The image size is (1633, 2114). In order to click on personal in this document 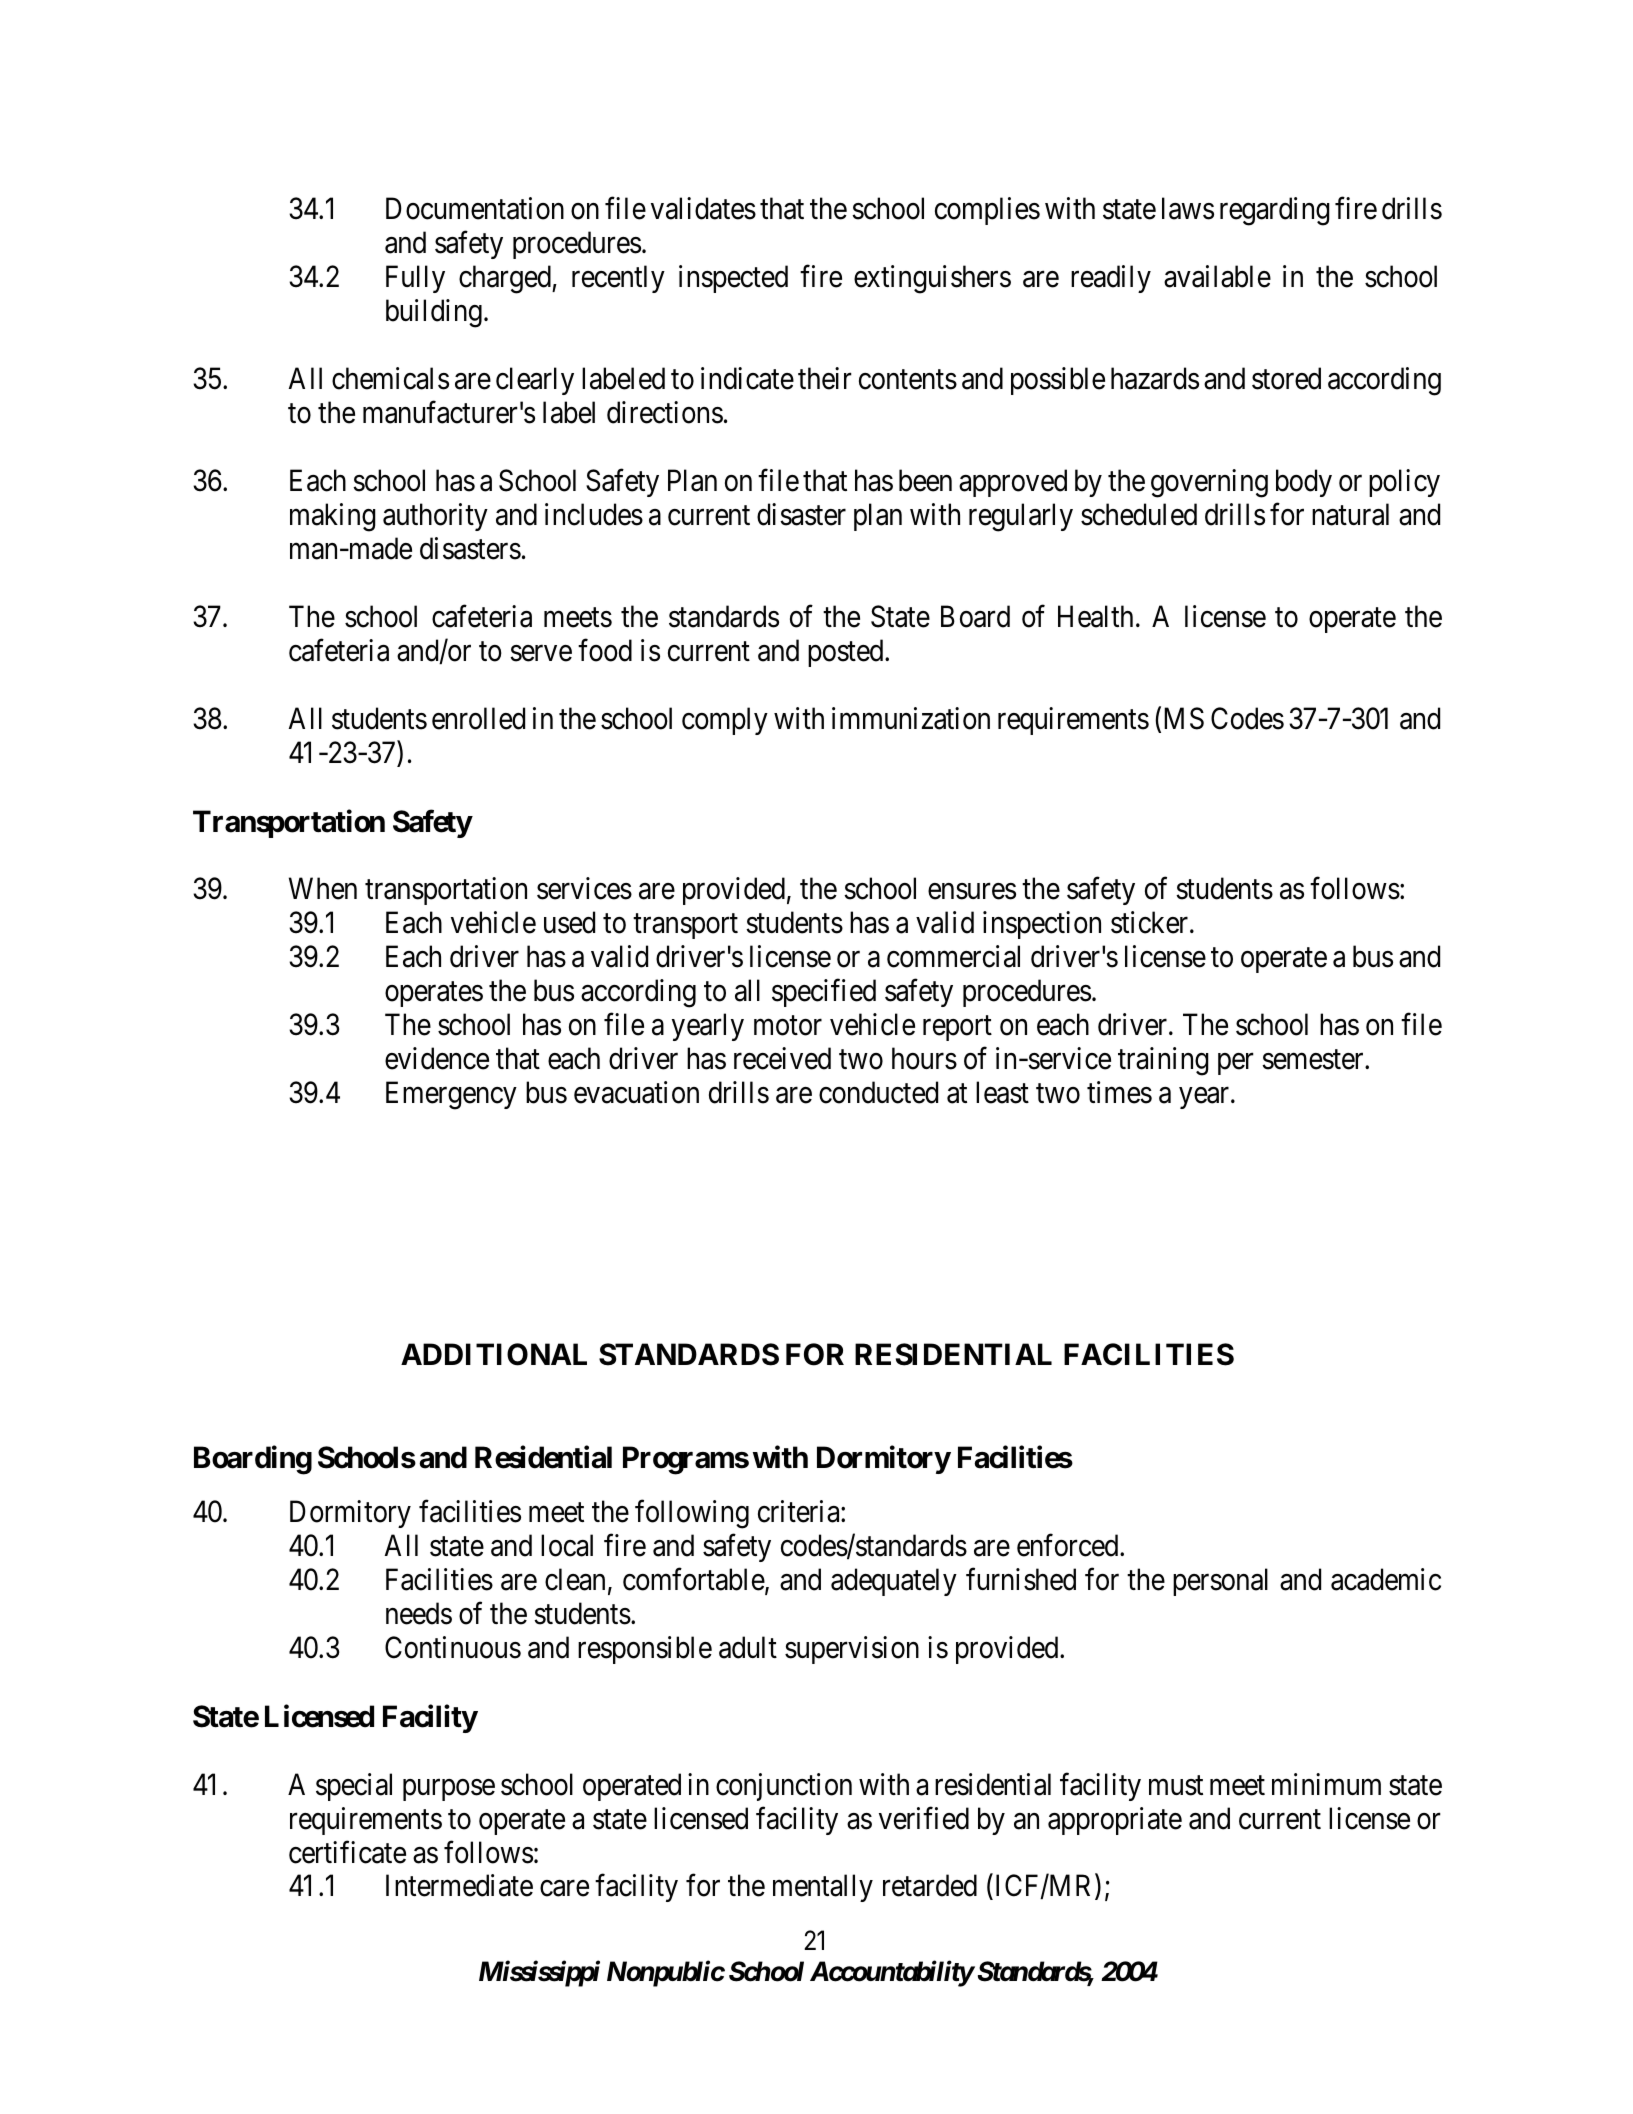, I will do `click(1220, 1582)`.
